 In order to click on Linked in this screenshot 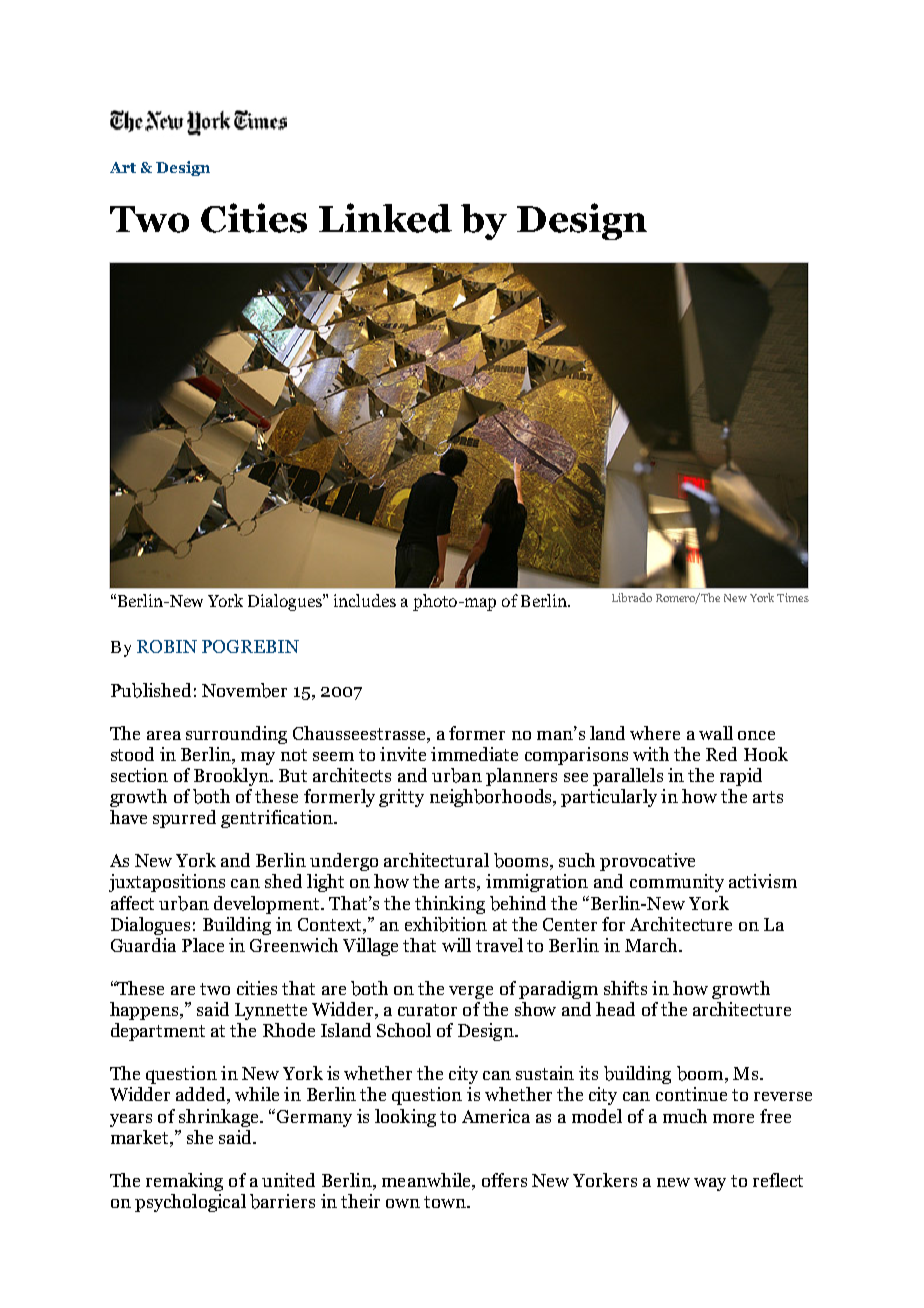, I will do `click(385, 218)`.
